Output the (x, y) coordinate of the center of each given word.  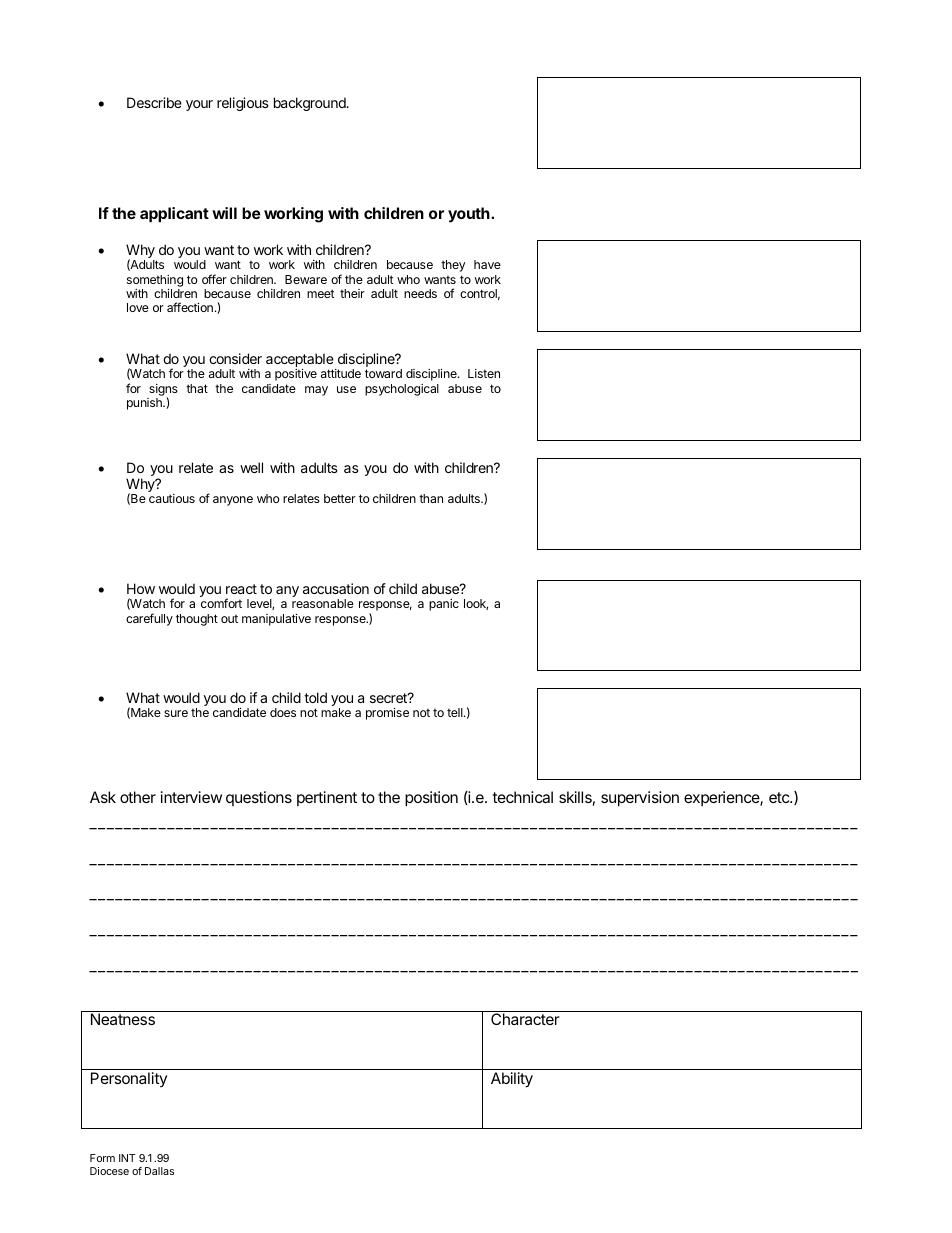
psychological (402, 390)
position (431, 799)
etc (780, 797)
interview (191, 797)
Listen (484, 373)
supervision (640, 799)
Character (525, 1019)
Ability (512, 1080)
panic (444, 605)
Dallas (159, 1171)
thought (197, 620)
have (487, 264)
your (199, 105)
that (197, 388)
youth (470, 215)
